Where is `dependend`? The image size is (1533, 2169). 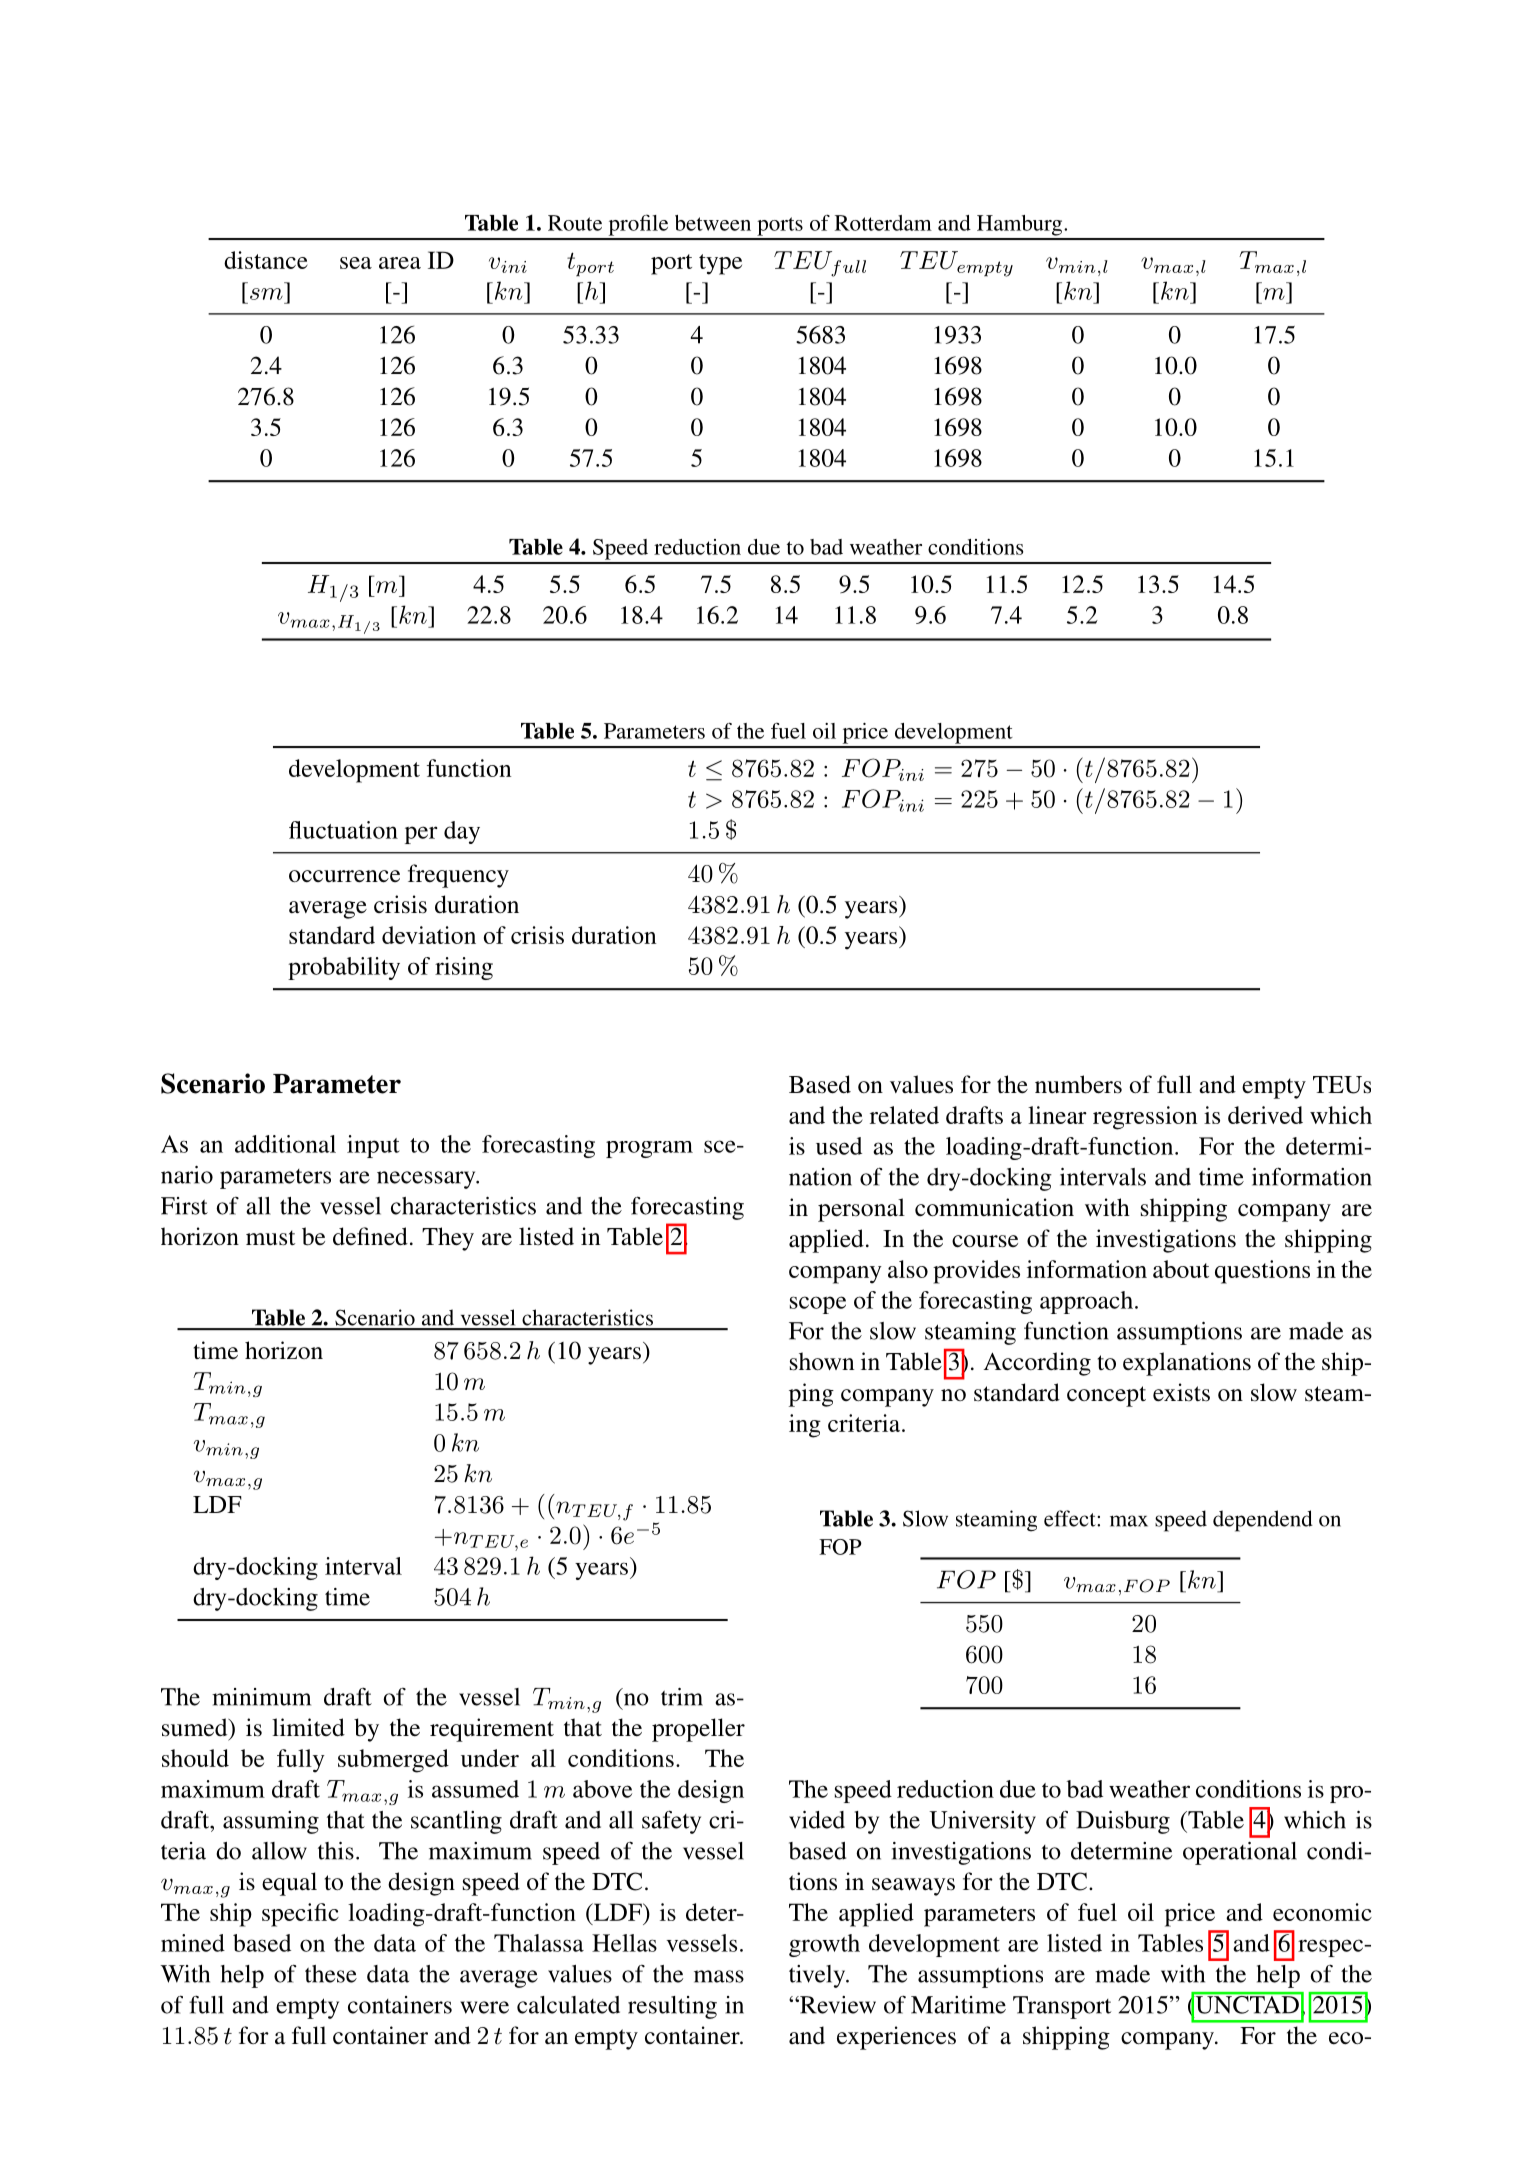
dependend is located at coordinates (1263, 1521).
